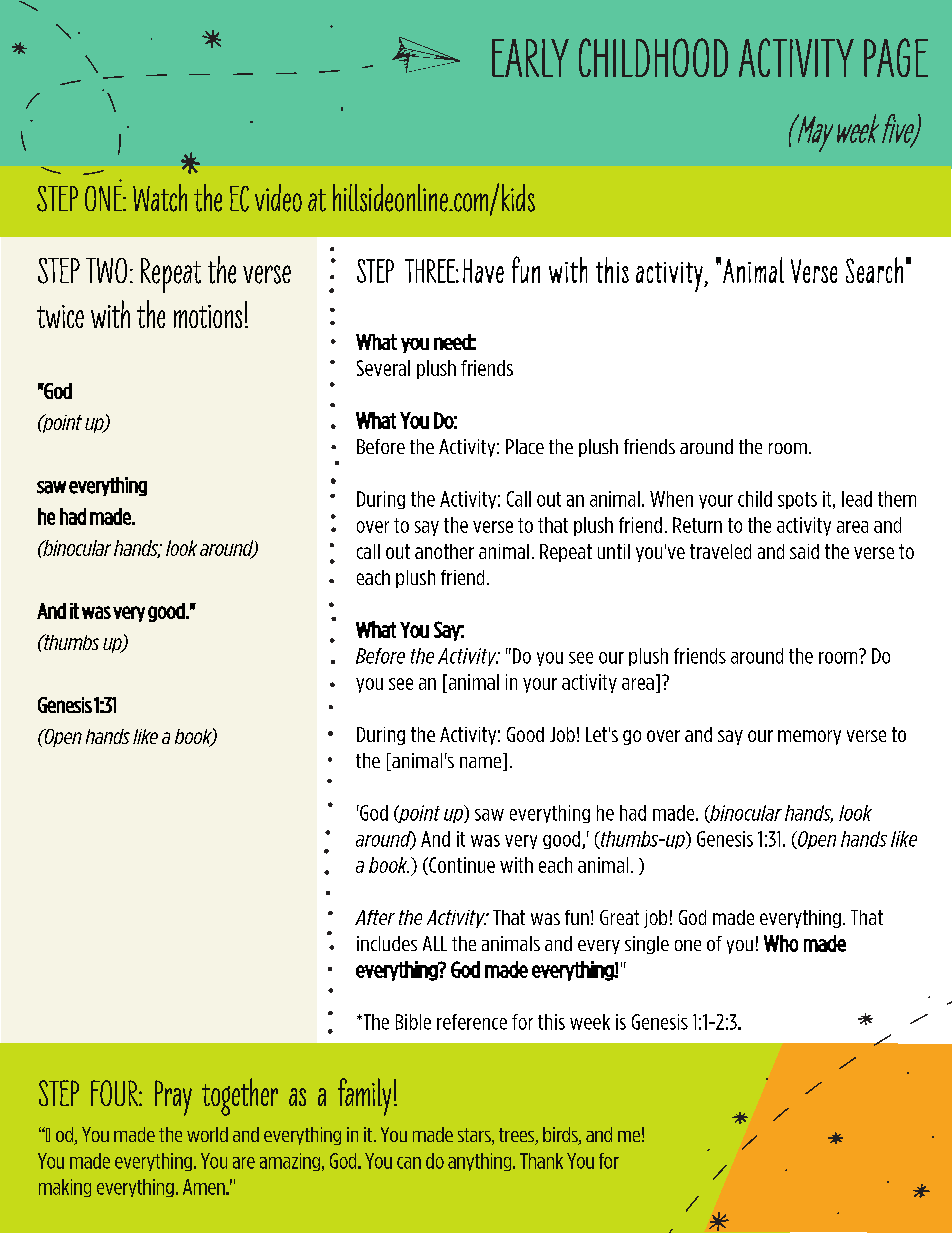 The image size is (952, 1233). What do you see at coordinates (207, 1134) in the screenshot?
I see `world` at bounding box center [207, 1134].
